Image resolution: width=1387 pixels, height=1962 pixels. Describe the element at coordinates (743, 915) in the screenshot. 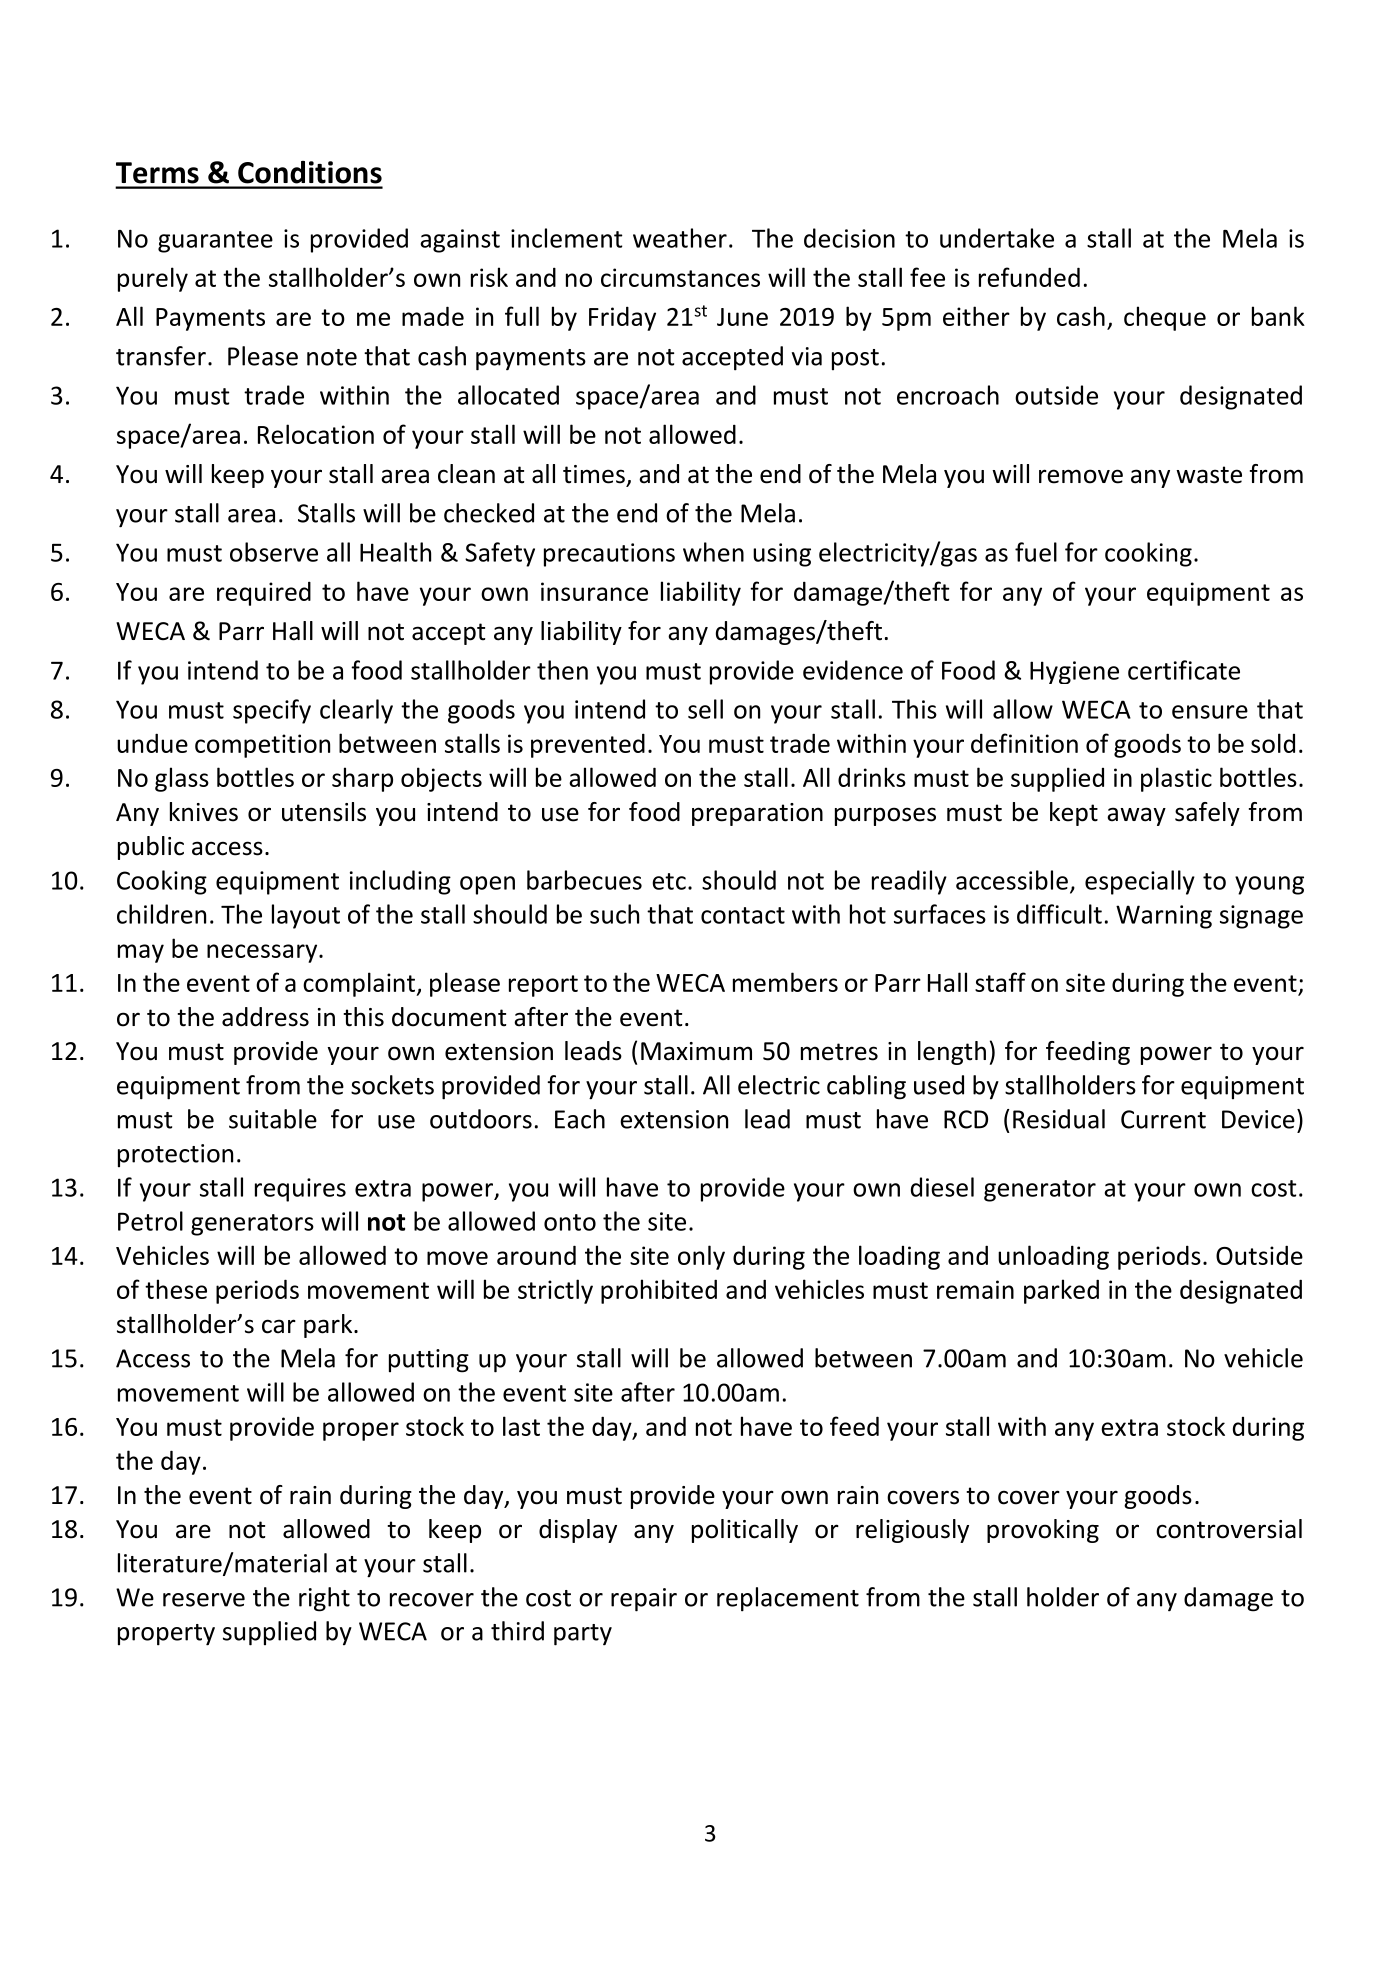

I see `contact` at that location.
